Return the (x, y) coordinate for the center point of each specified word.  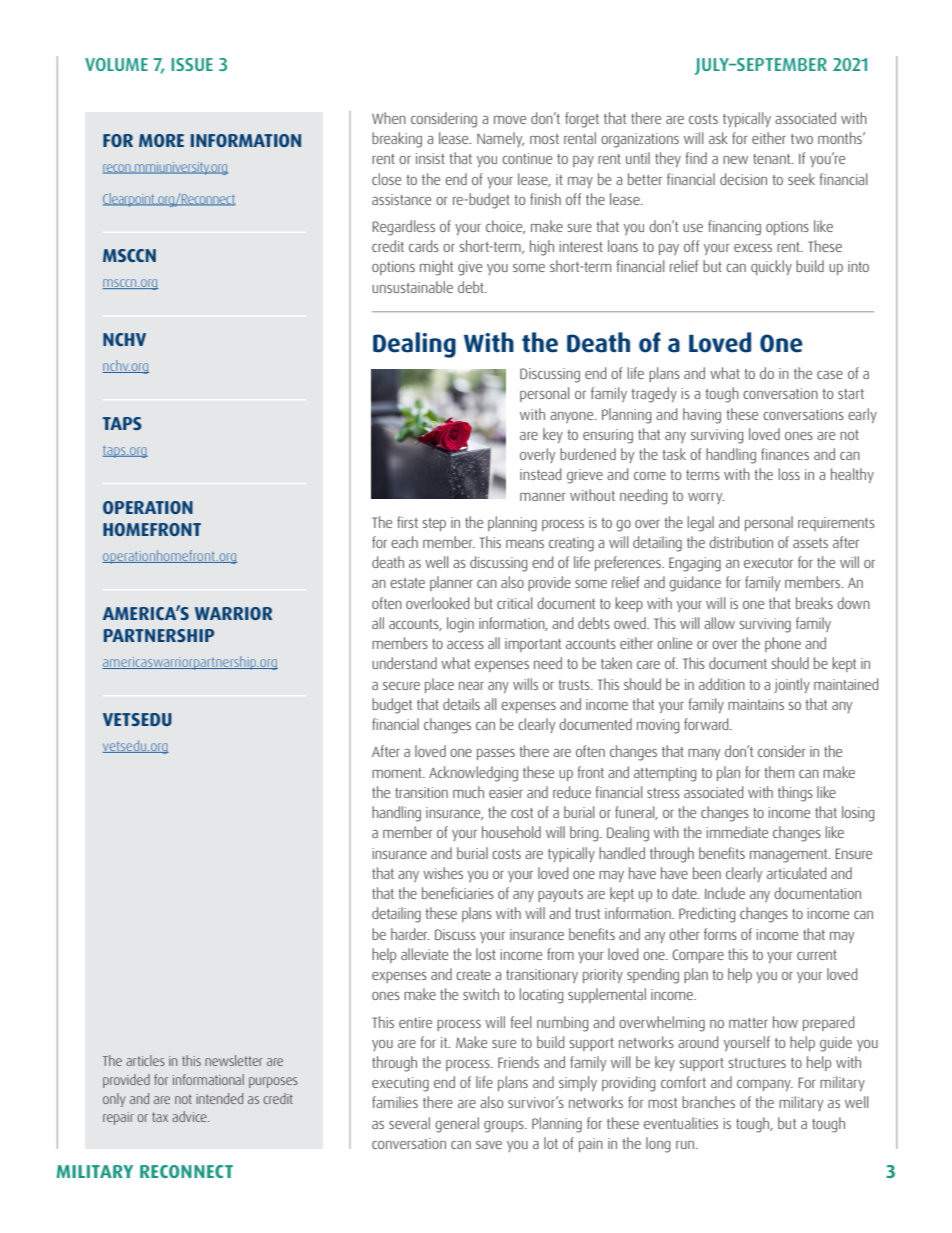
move (510, 120)
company (765, 1085)
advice (190, 1116)
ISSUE (192, 64)
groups (505, 1127)
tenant (773, 159)
